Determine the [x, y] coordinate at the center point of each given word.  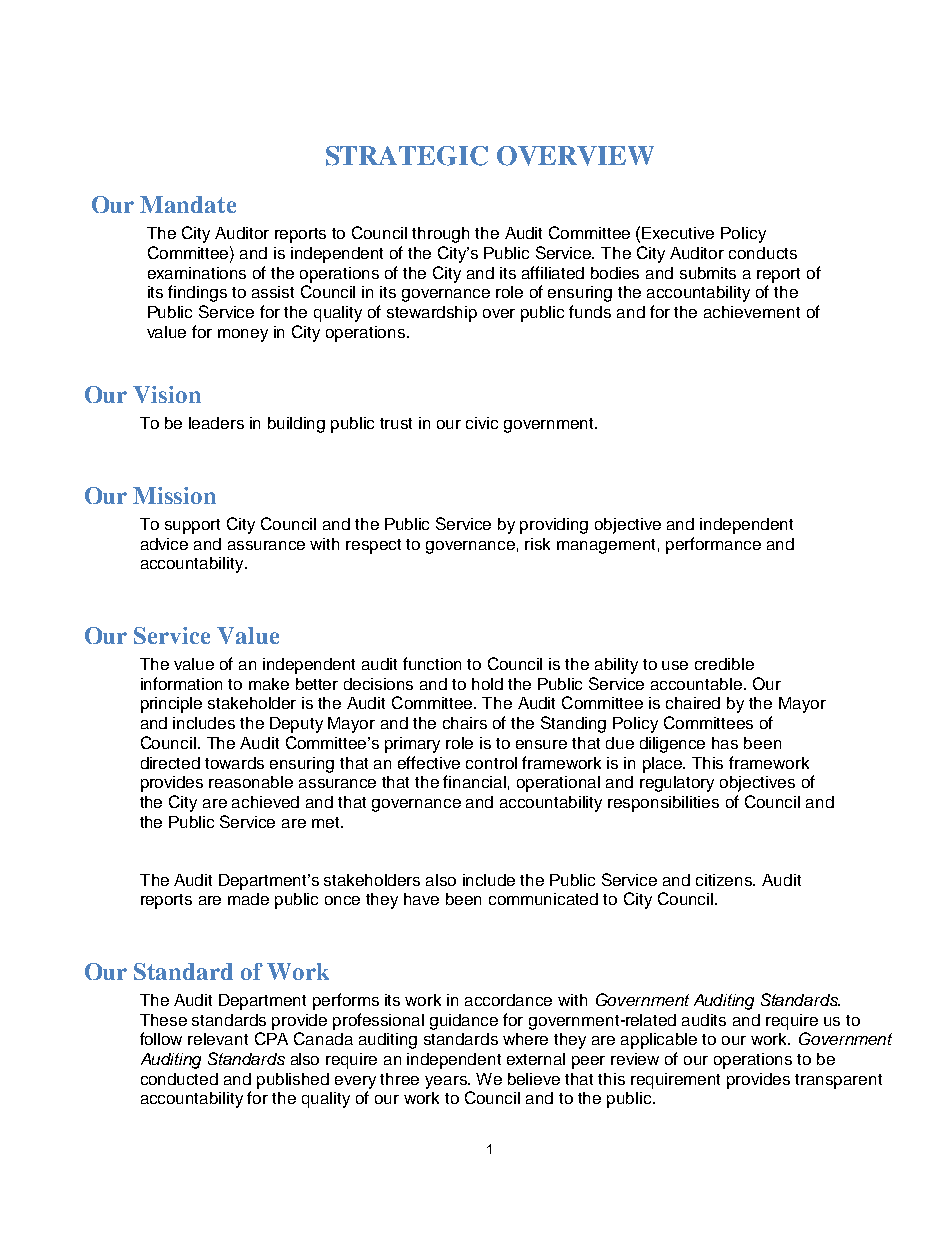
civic [482, 423]
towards [234, 763]
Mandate [188, 204]
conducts [763, 253]
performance [713, 545]
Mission [174, 495]
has [725, 743]
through [440, 235]
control [491, 763]
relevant [218, 1039]
